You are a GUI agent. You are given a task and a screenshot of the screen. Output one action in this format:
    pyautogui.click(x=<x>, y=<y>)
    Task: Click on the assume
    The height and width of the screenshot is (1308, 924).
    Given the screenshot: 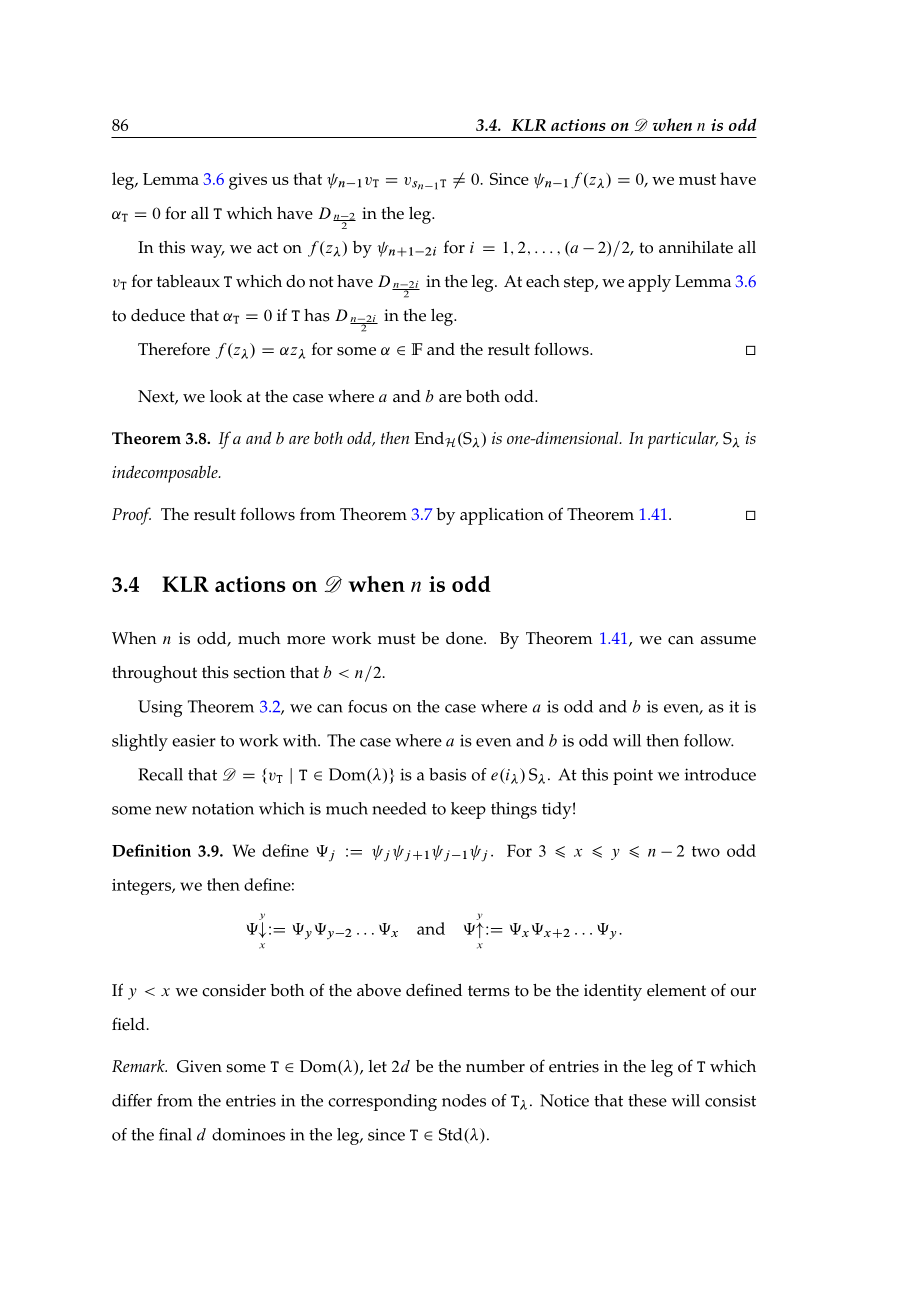 What is the action you would take?
    pyautogui.click(x=728, y=640)
